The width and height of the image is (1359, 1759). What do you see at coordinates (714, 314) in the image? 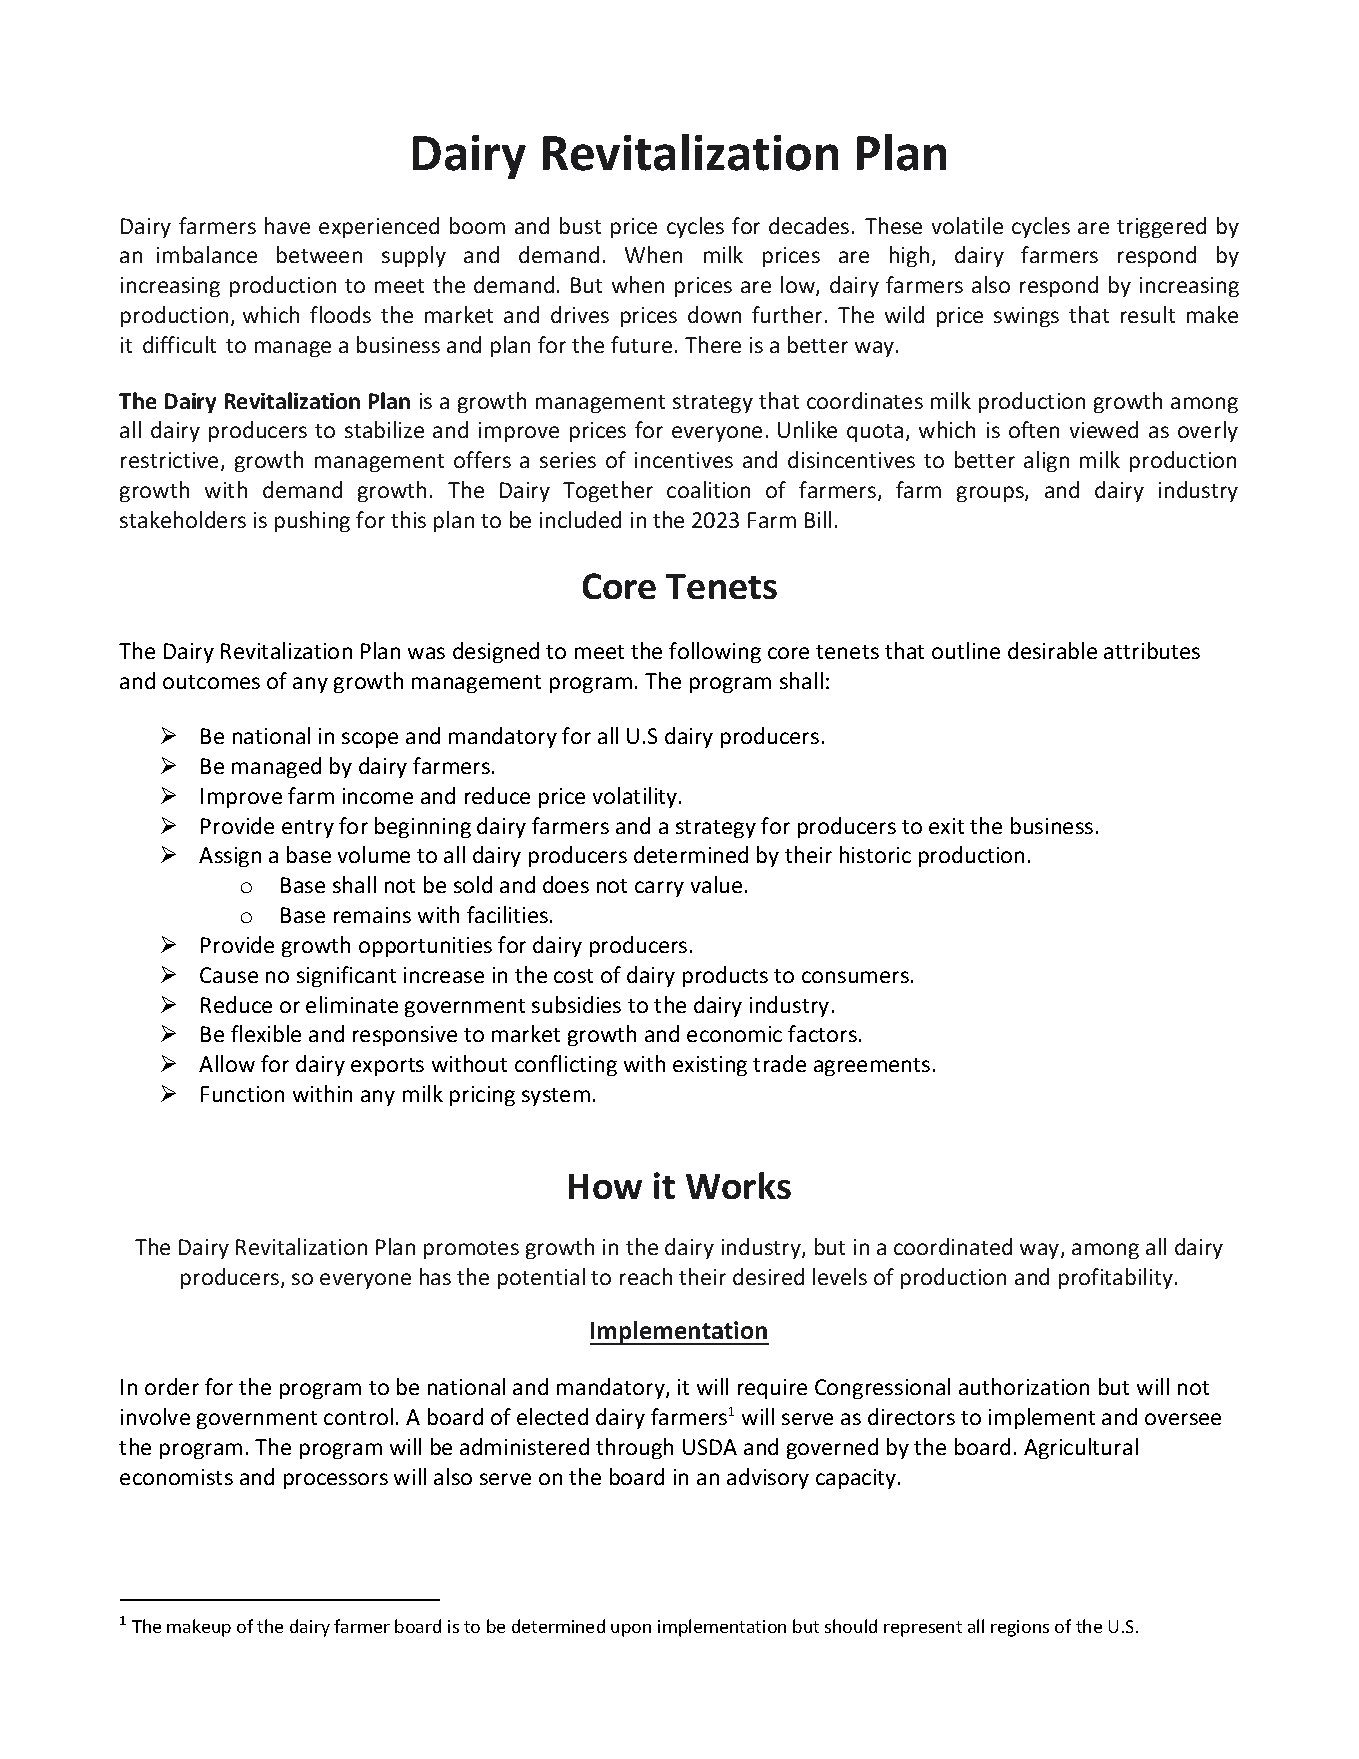
I see `down` at bounding box center [714, 314].
